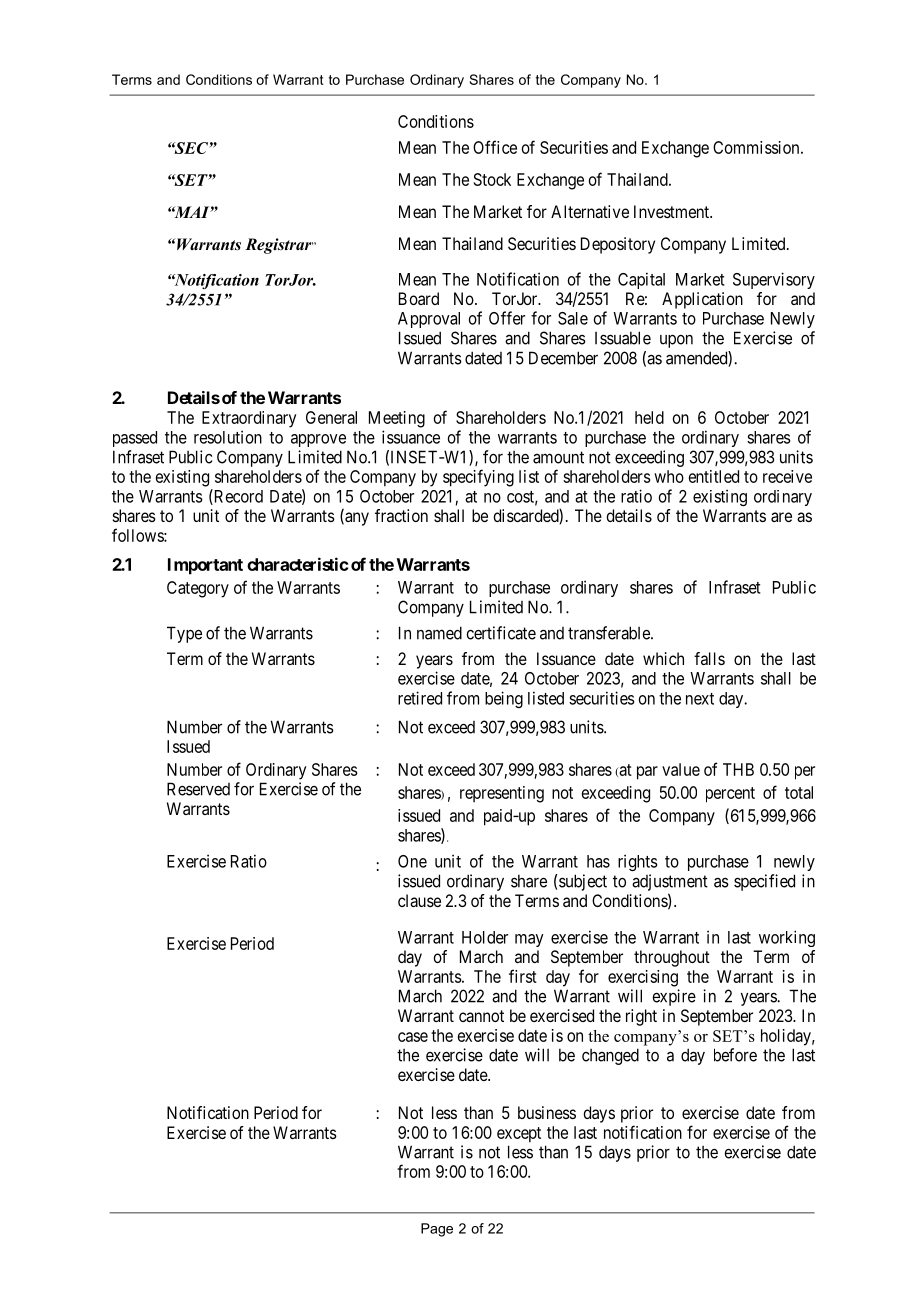 This document has height=1308, width=924. What do you see at coordinates (412, 861) in the document?
I see `One` at bounding box center [412, 861].
